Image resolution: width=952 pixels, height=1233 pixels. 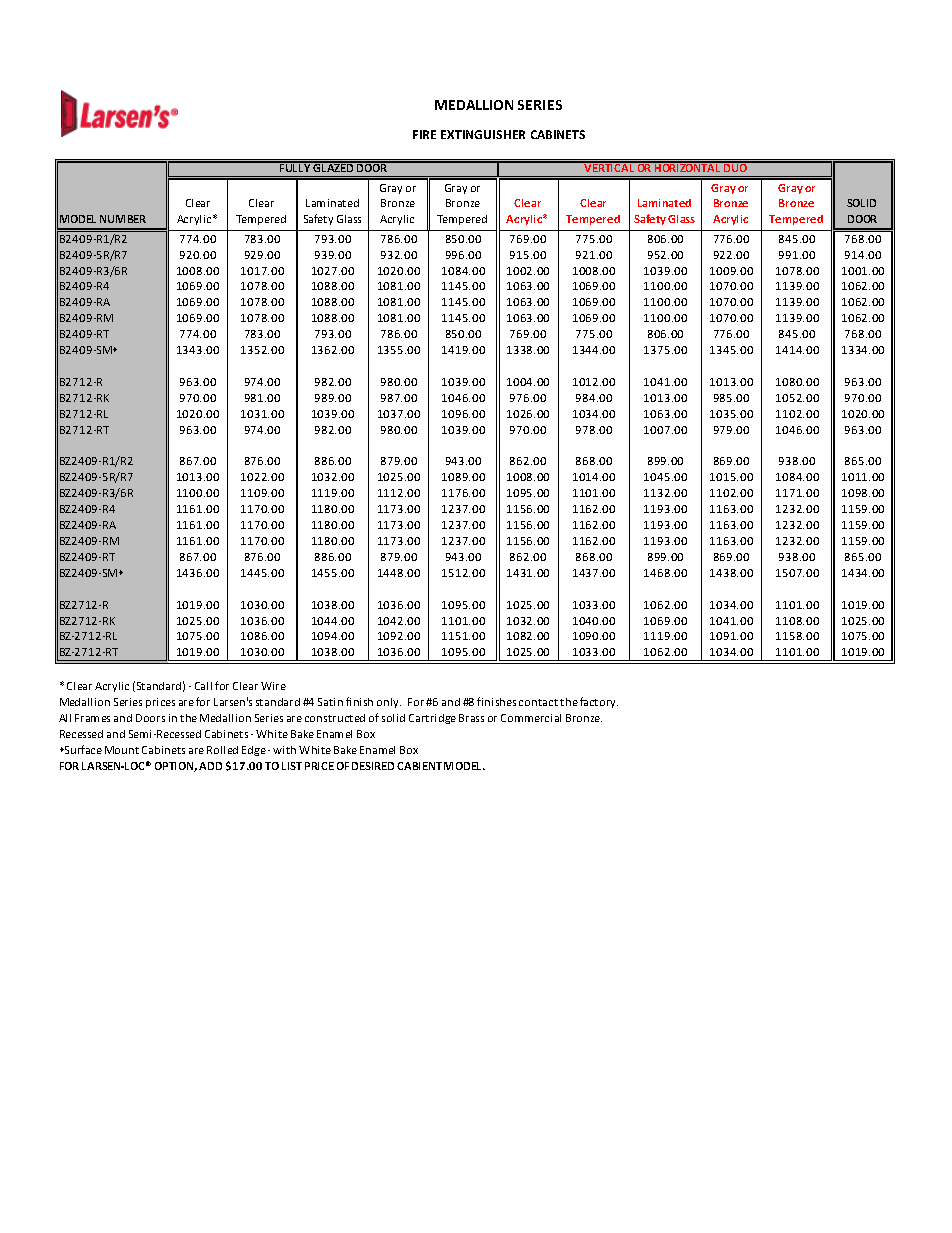 What do you see at coordinates (531, 718) in the screenshot?
I see `Commercial` at bounding box center [531, 718].
